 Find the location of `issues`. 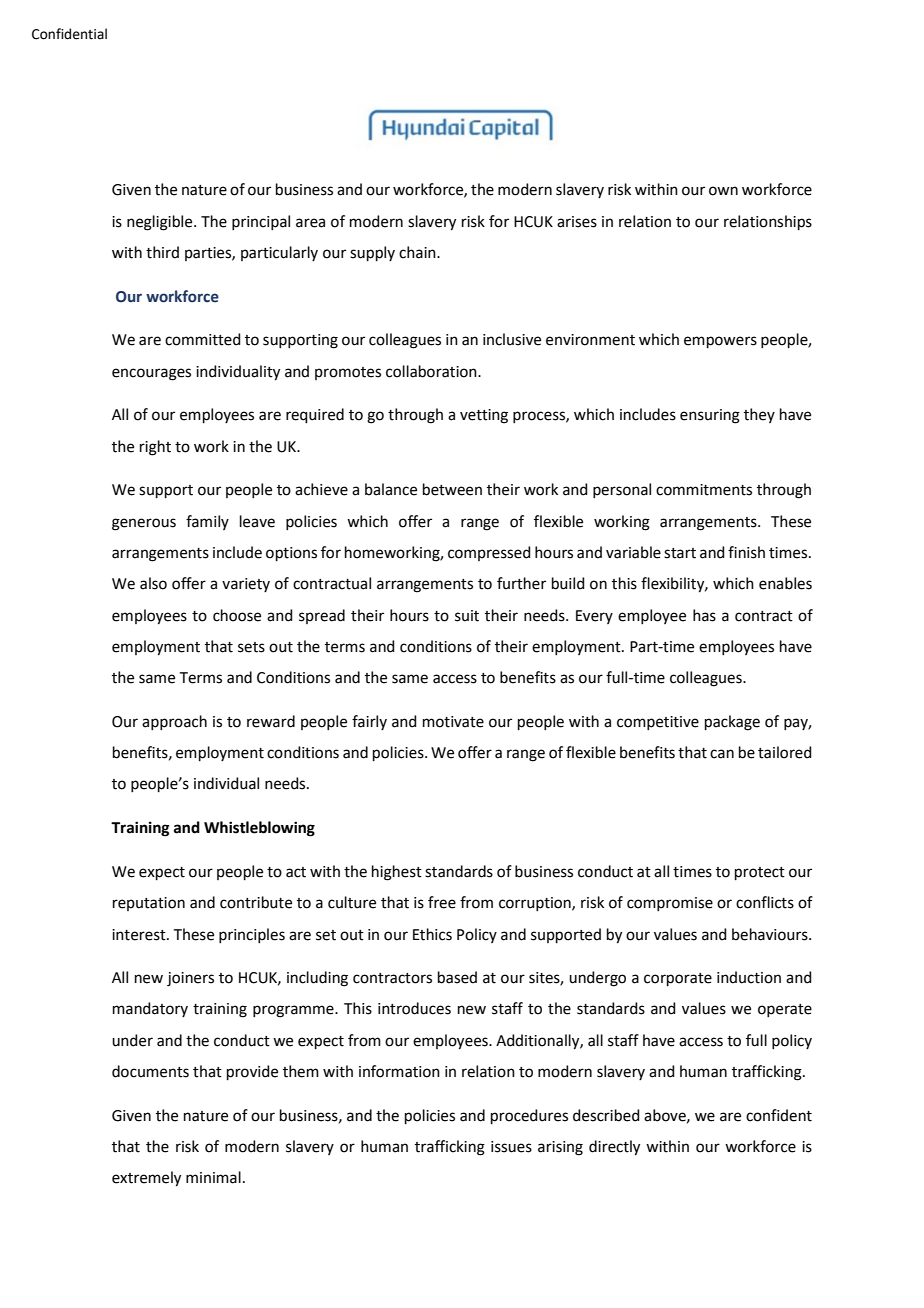

issues is located at coordinates (511, 1147).
